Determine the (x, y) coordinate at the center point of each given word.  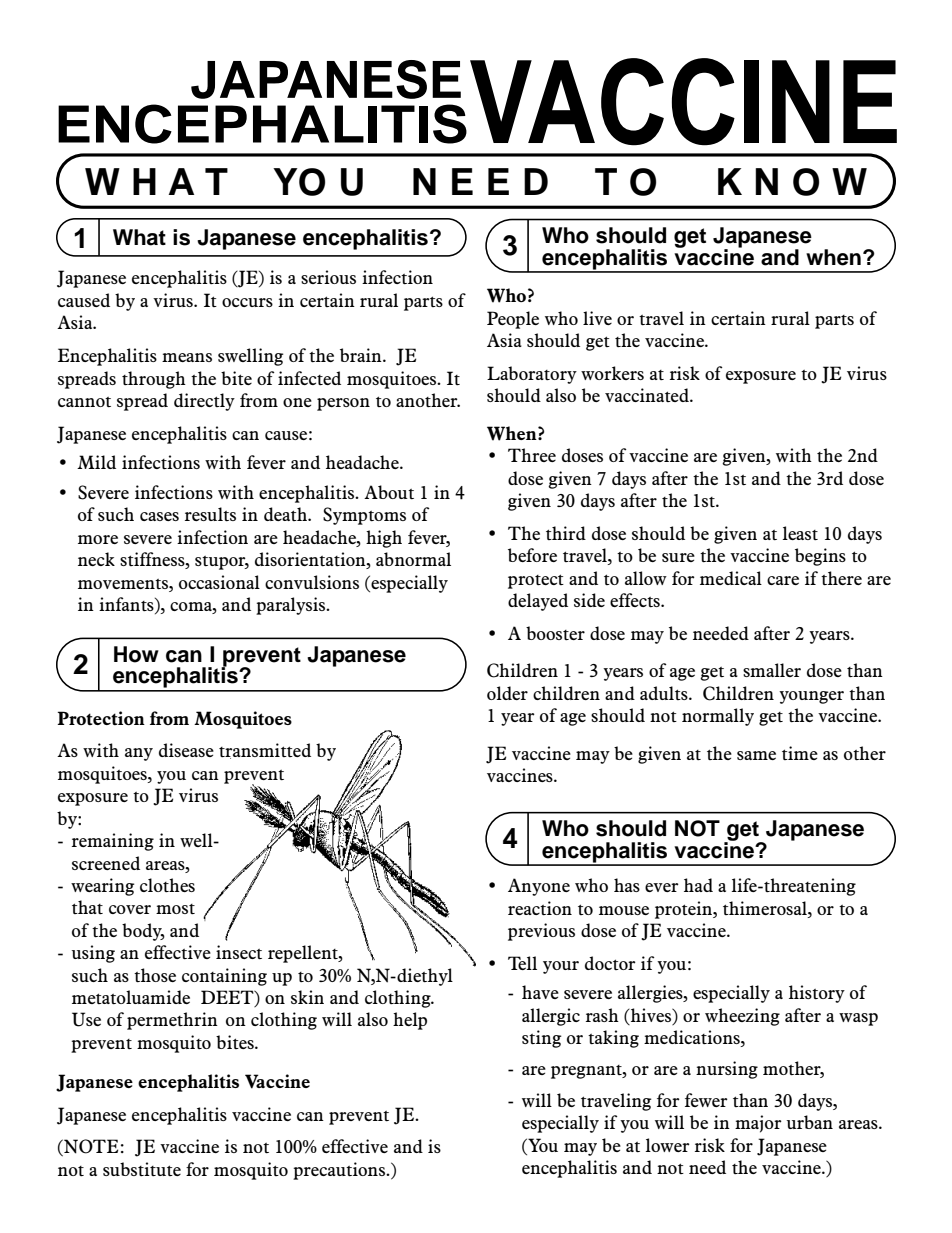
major (758, 1124)
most (175, 909)
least (800, 533)
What (139, 237)
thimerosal (766, 908)
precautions (340, 1171)
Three (532, 455)
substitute (142, 1169)
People (513, 320)
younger (811, 697)
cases (159, 516)
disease (186, 750)
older (507, 693)
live (597, 318)
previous (541, 932)
